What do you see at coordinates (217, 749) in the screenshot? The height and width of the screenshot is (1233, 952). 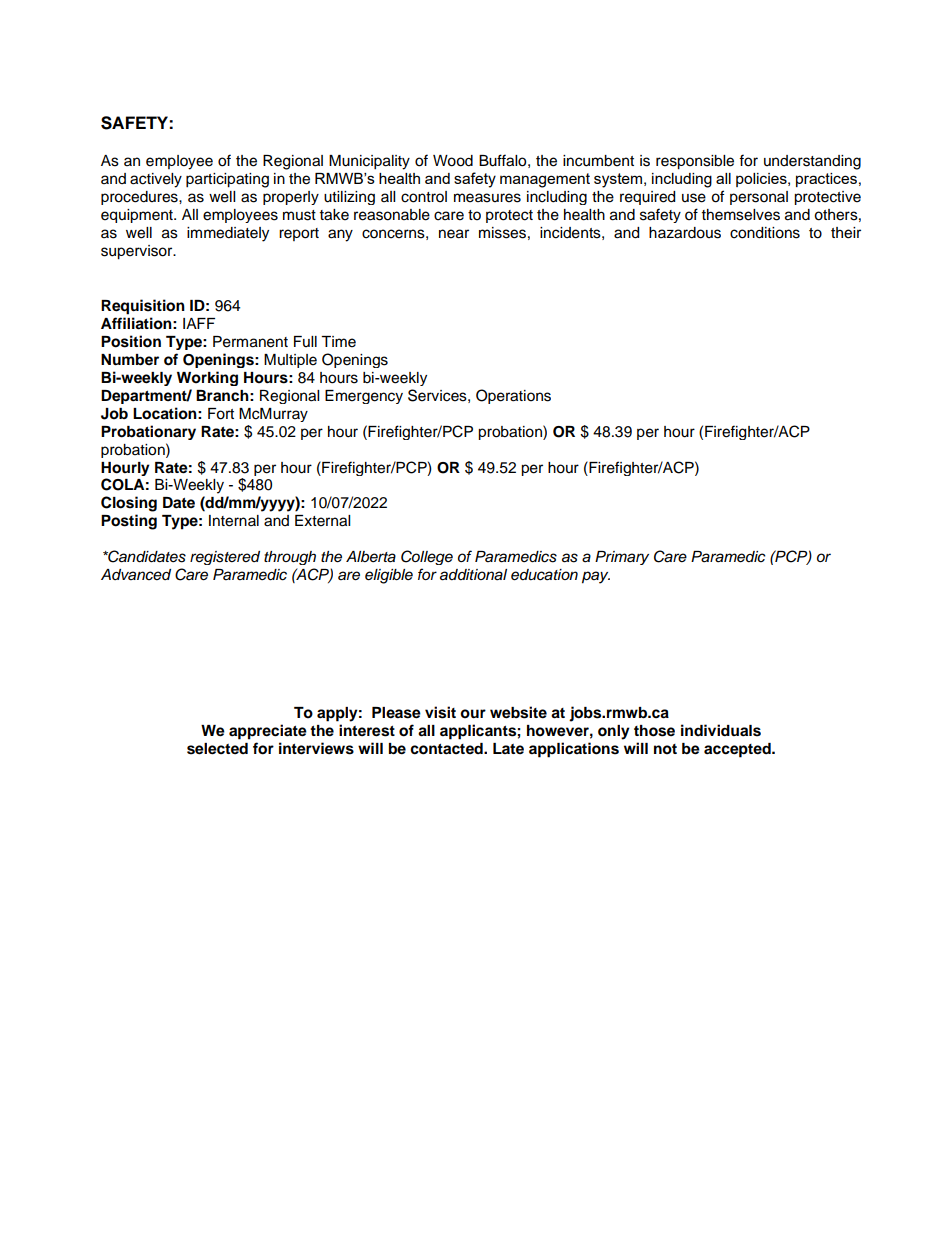 I see `selected` at bounding box center [217, 749].
